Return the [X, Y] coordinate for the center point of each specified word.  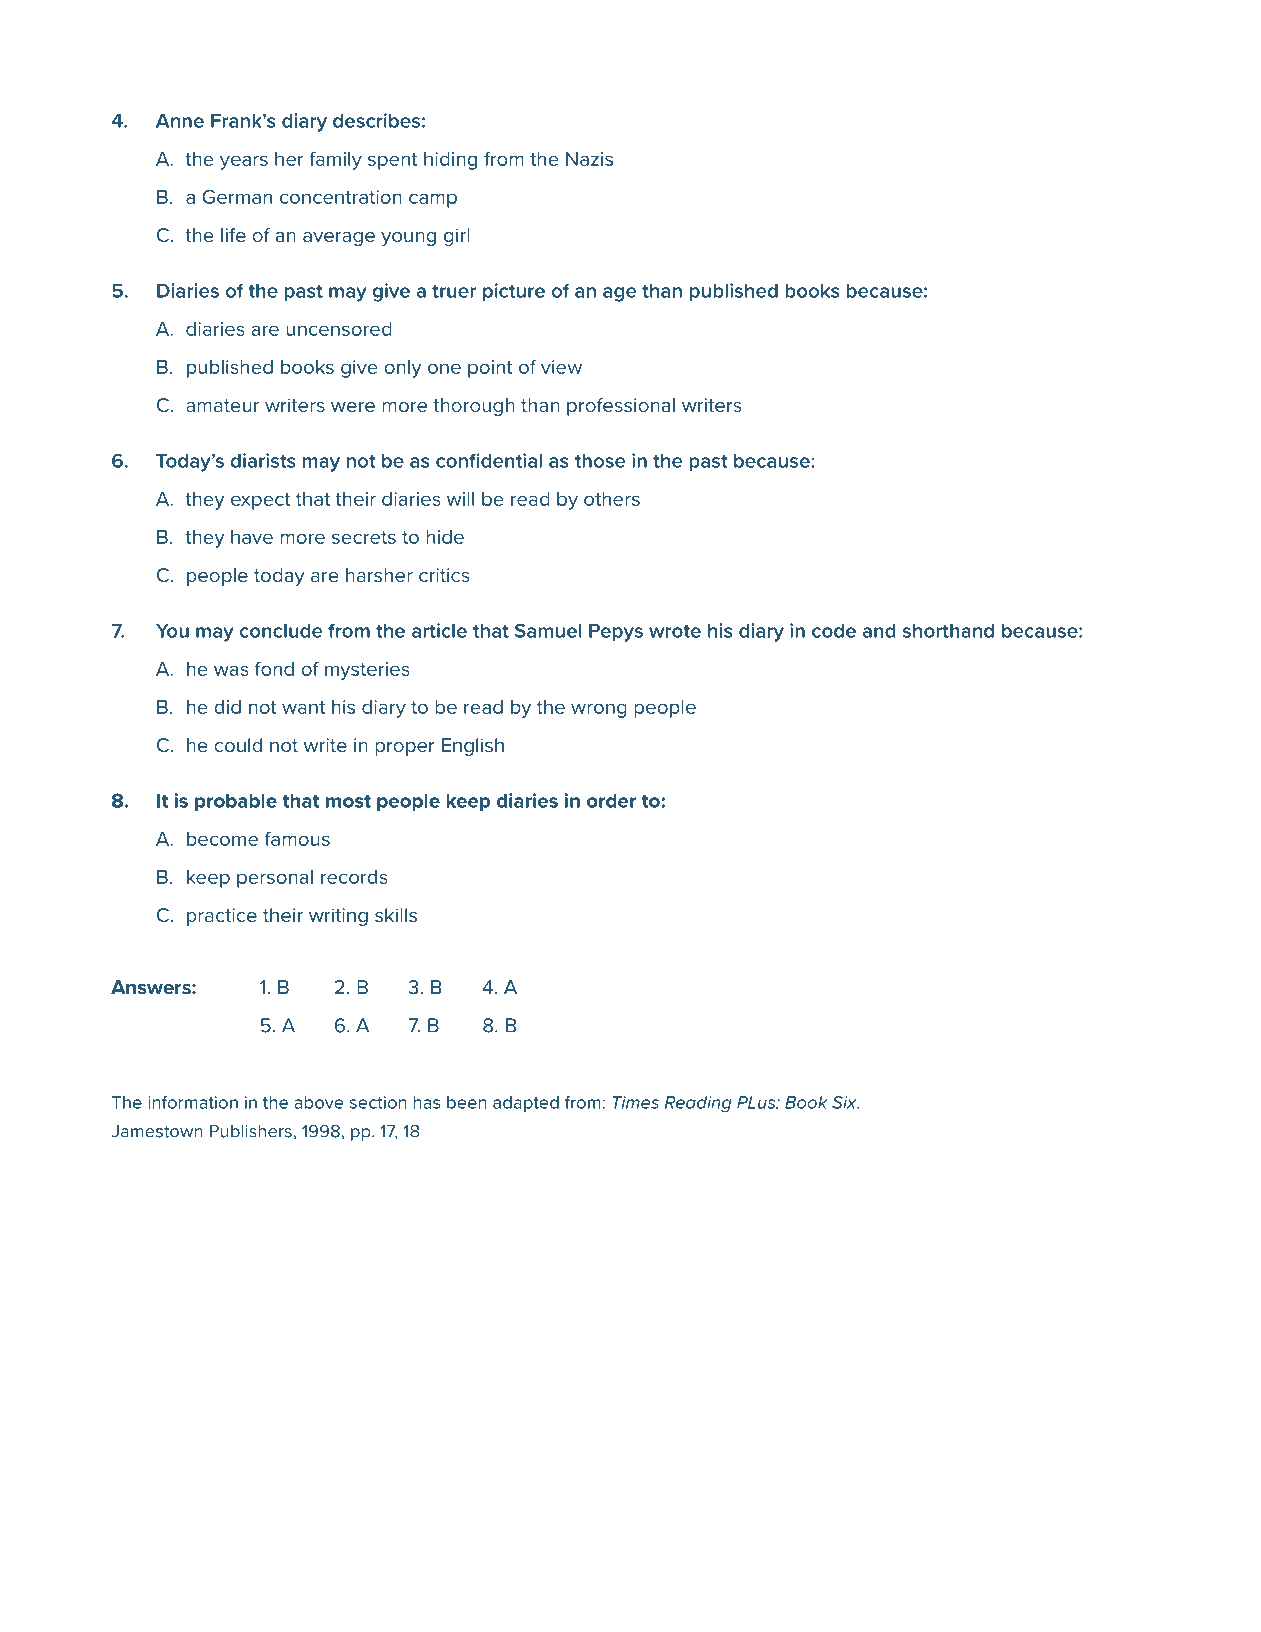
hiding [450, 161]
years [244, 162]
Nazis [589, 159]
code [834, 630]
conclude [281, 630]
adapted [526, 1104]
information [193, 1102]
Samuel [548, 630]
